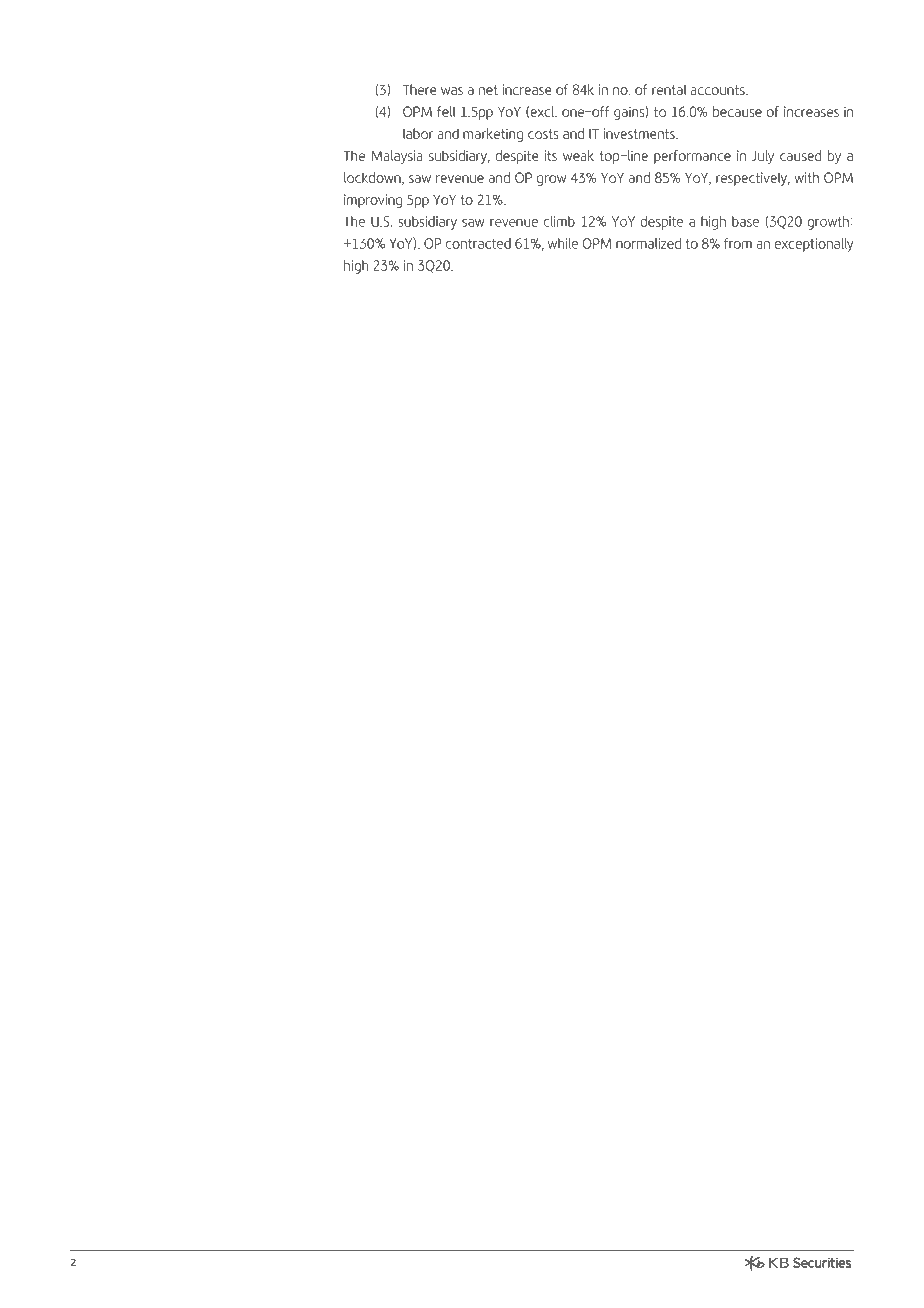 The image size is (924, 1308). I want to click on because, so click(737, 111).
